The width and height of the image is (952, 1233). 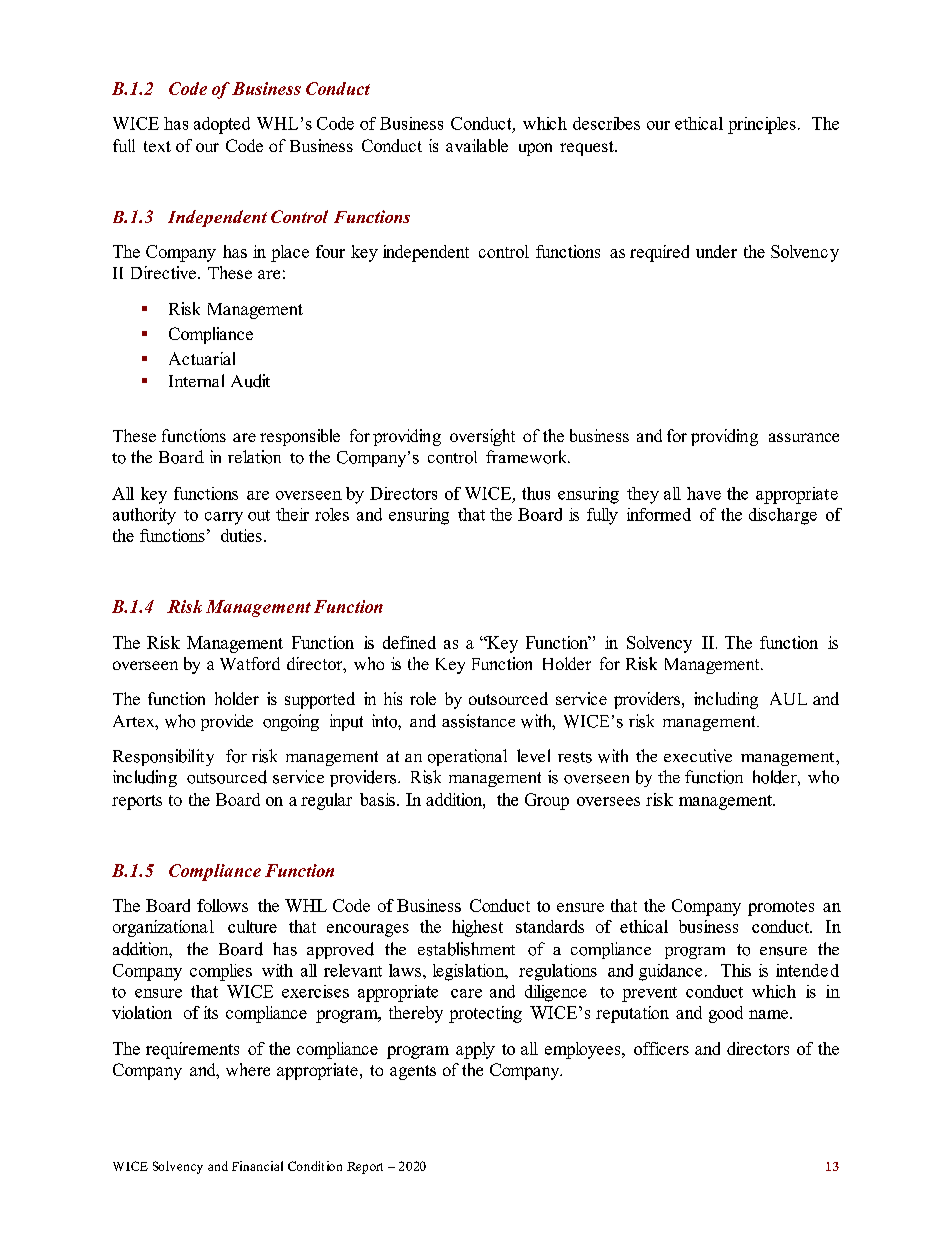 What do you see at coordinates (704, 493) in the image?
I see `have` at bounding box center [704, 493].
